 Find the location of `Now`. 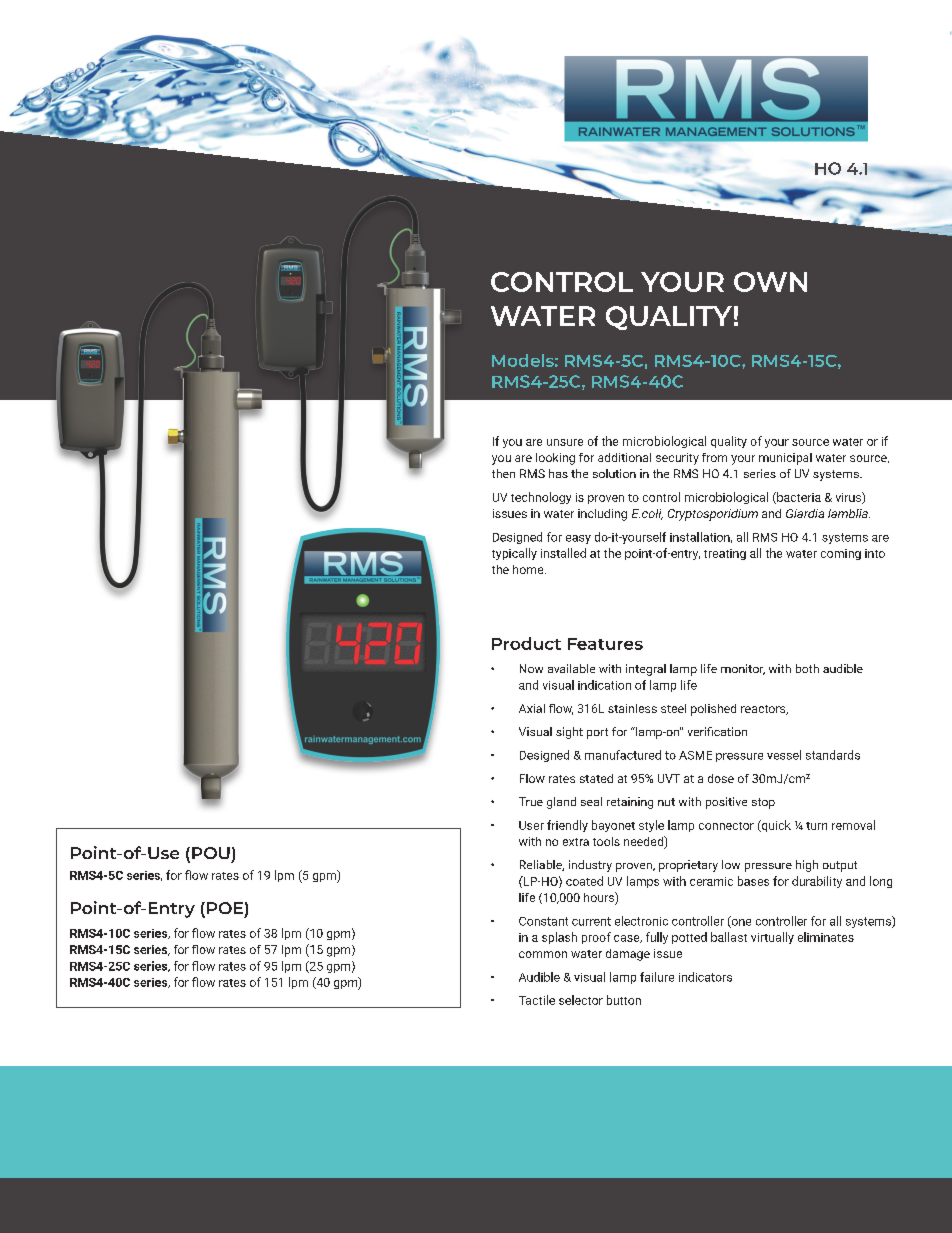

Now is located at coordinates (531, 668).
